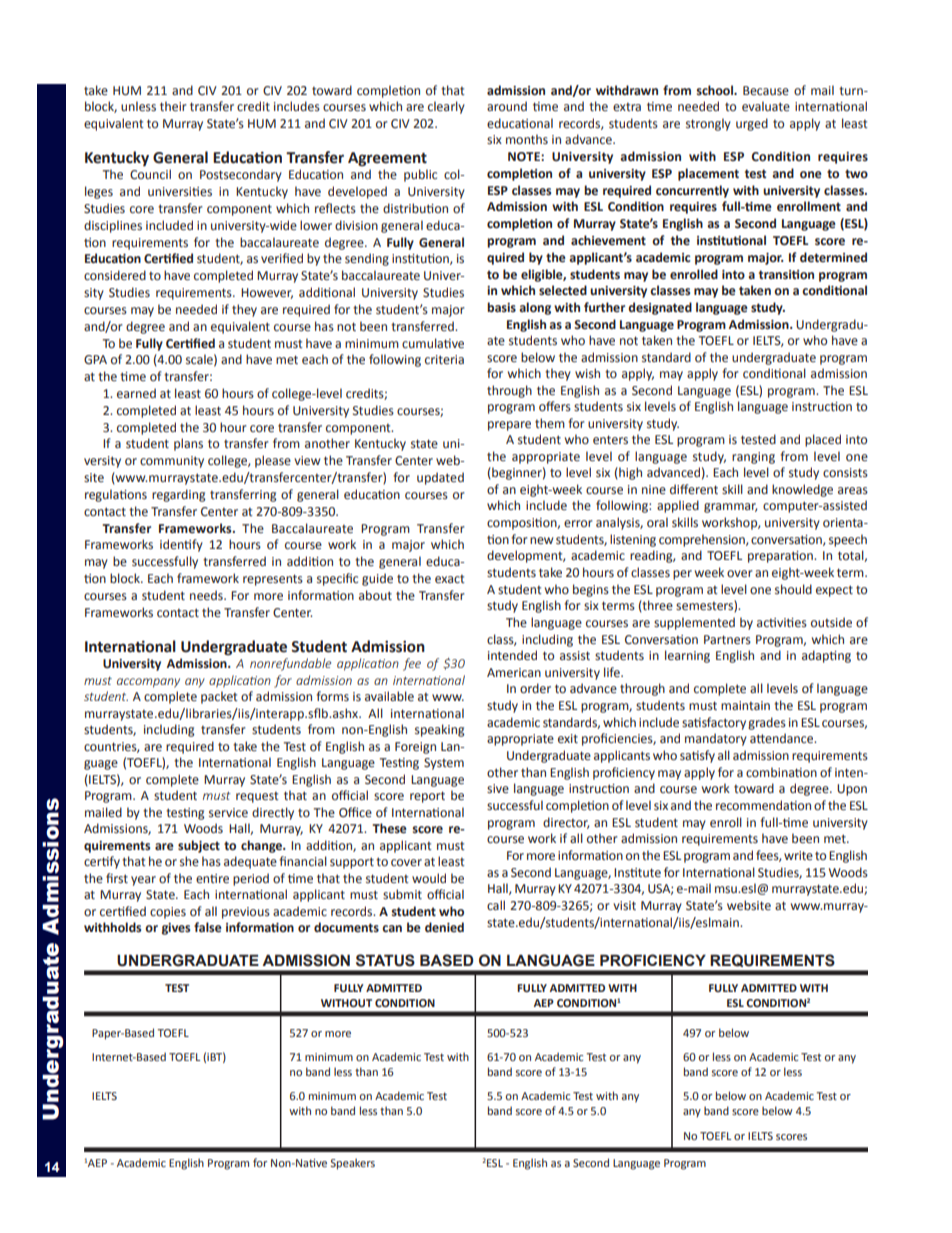  Describe the element at coordinates (352, 1164) in the screenshot. I see `Speakers` at that location.
